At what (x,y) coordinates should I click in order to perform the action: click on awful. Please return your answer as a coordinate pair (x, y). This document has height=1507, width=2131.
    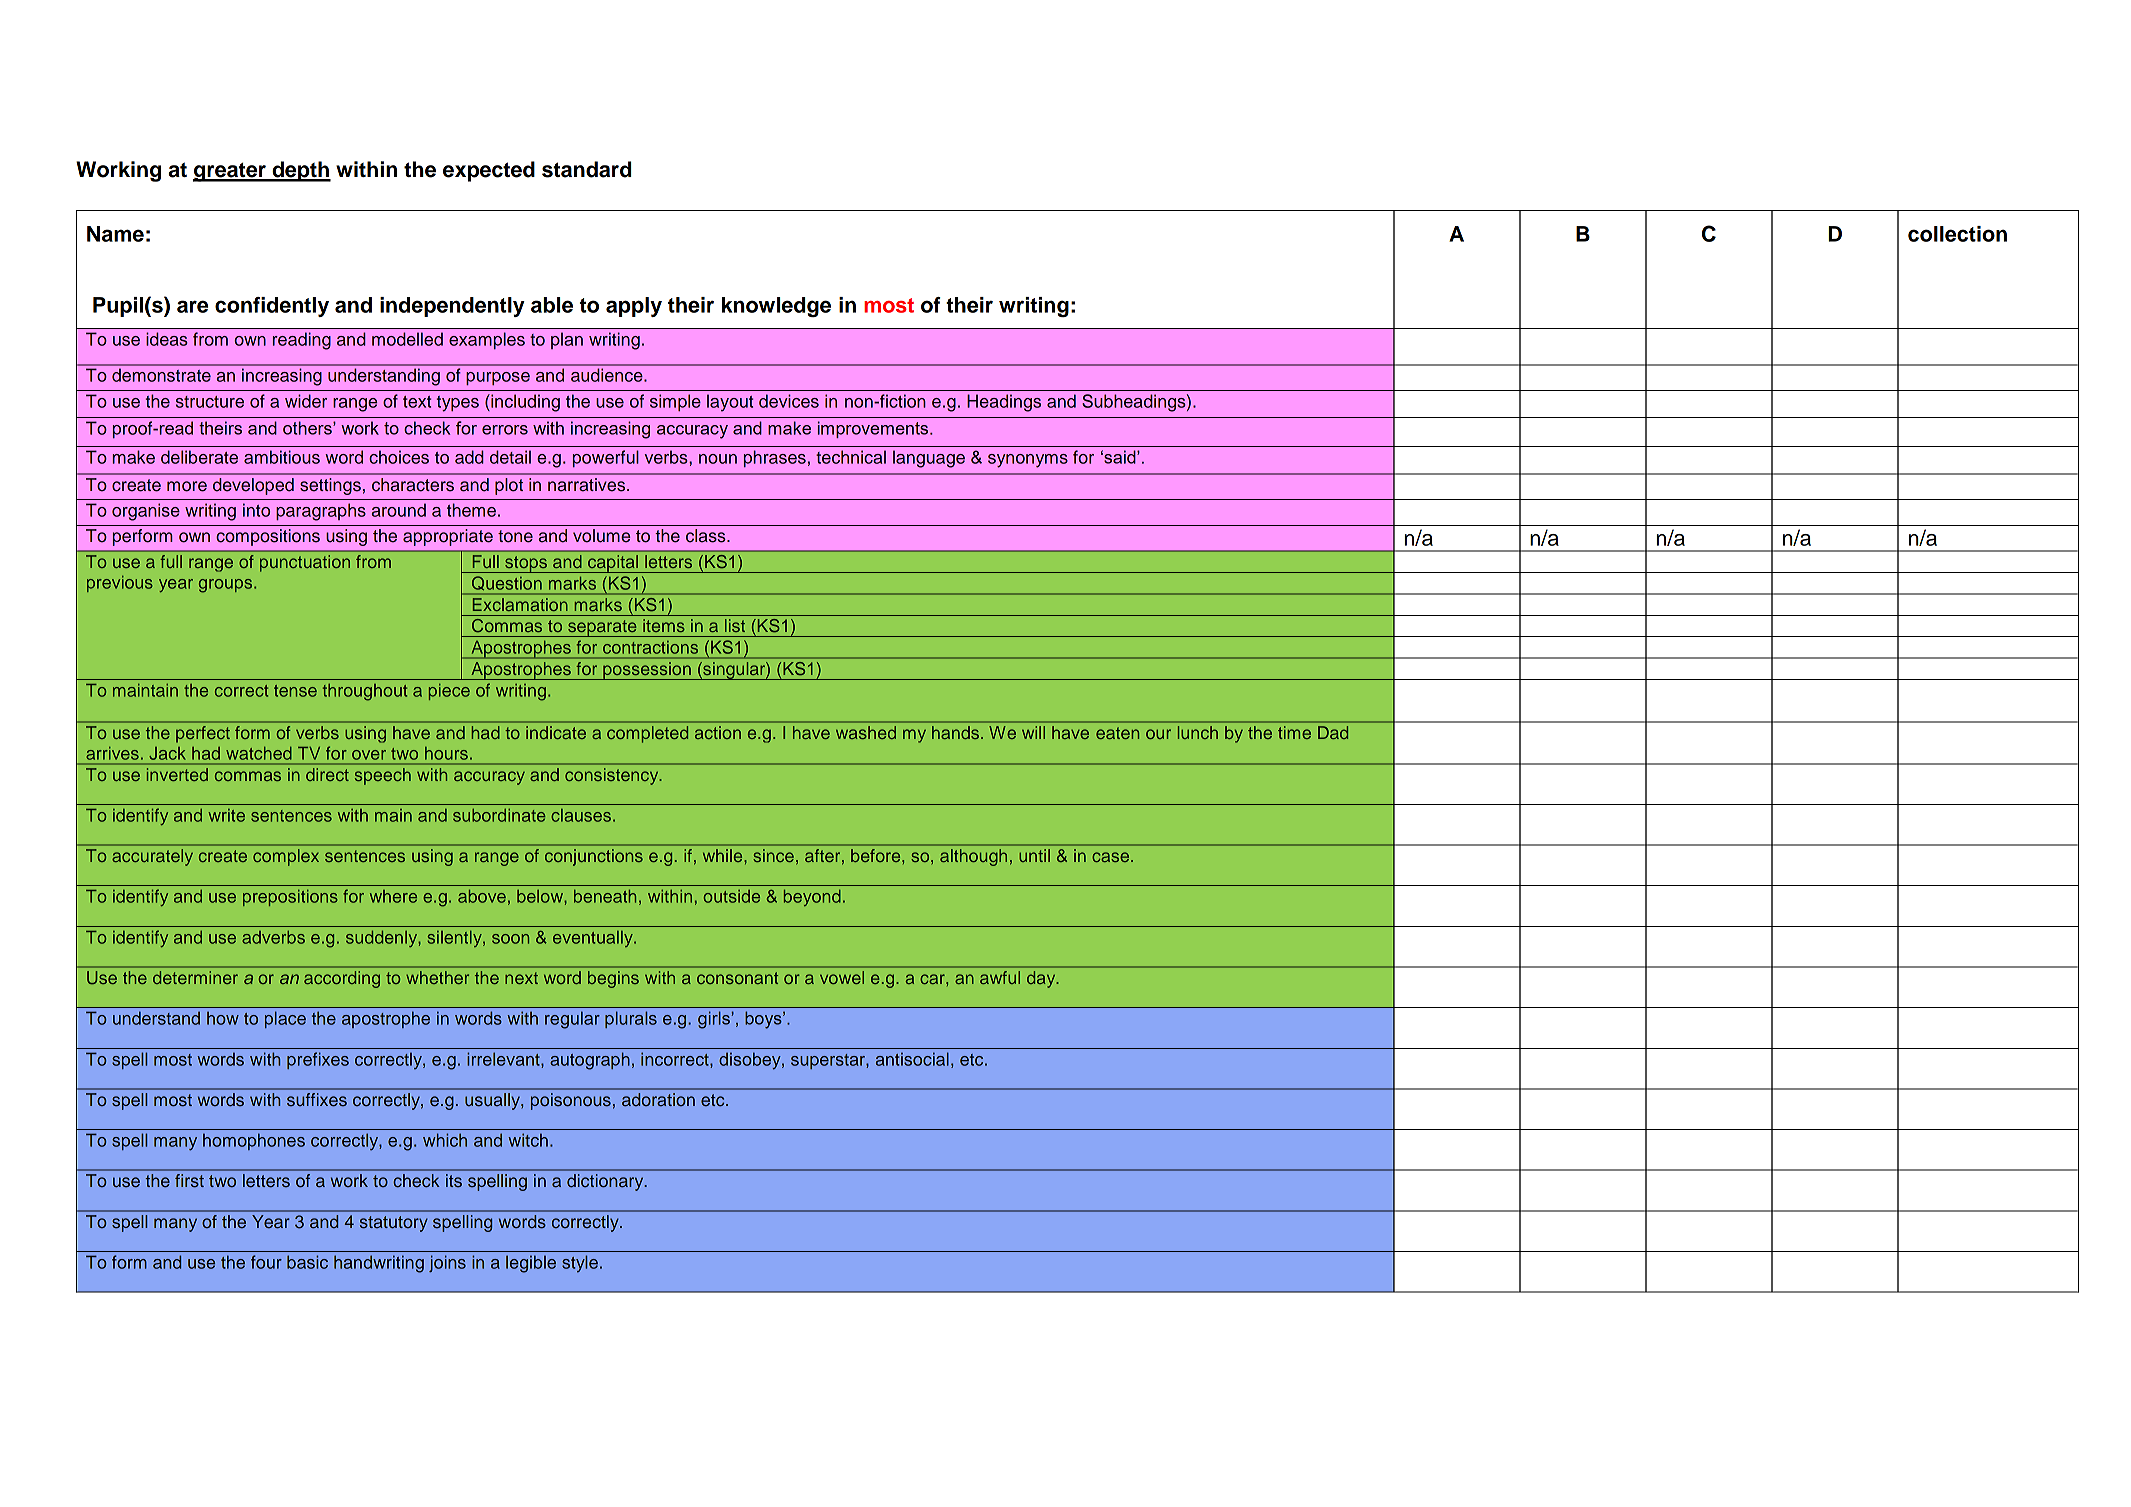
    Looking at the image, I should click on (1000, 977).
